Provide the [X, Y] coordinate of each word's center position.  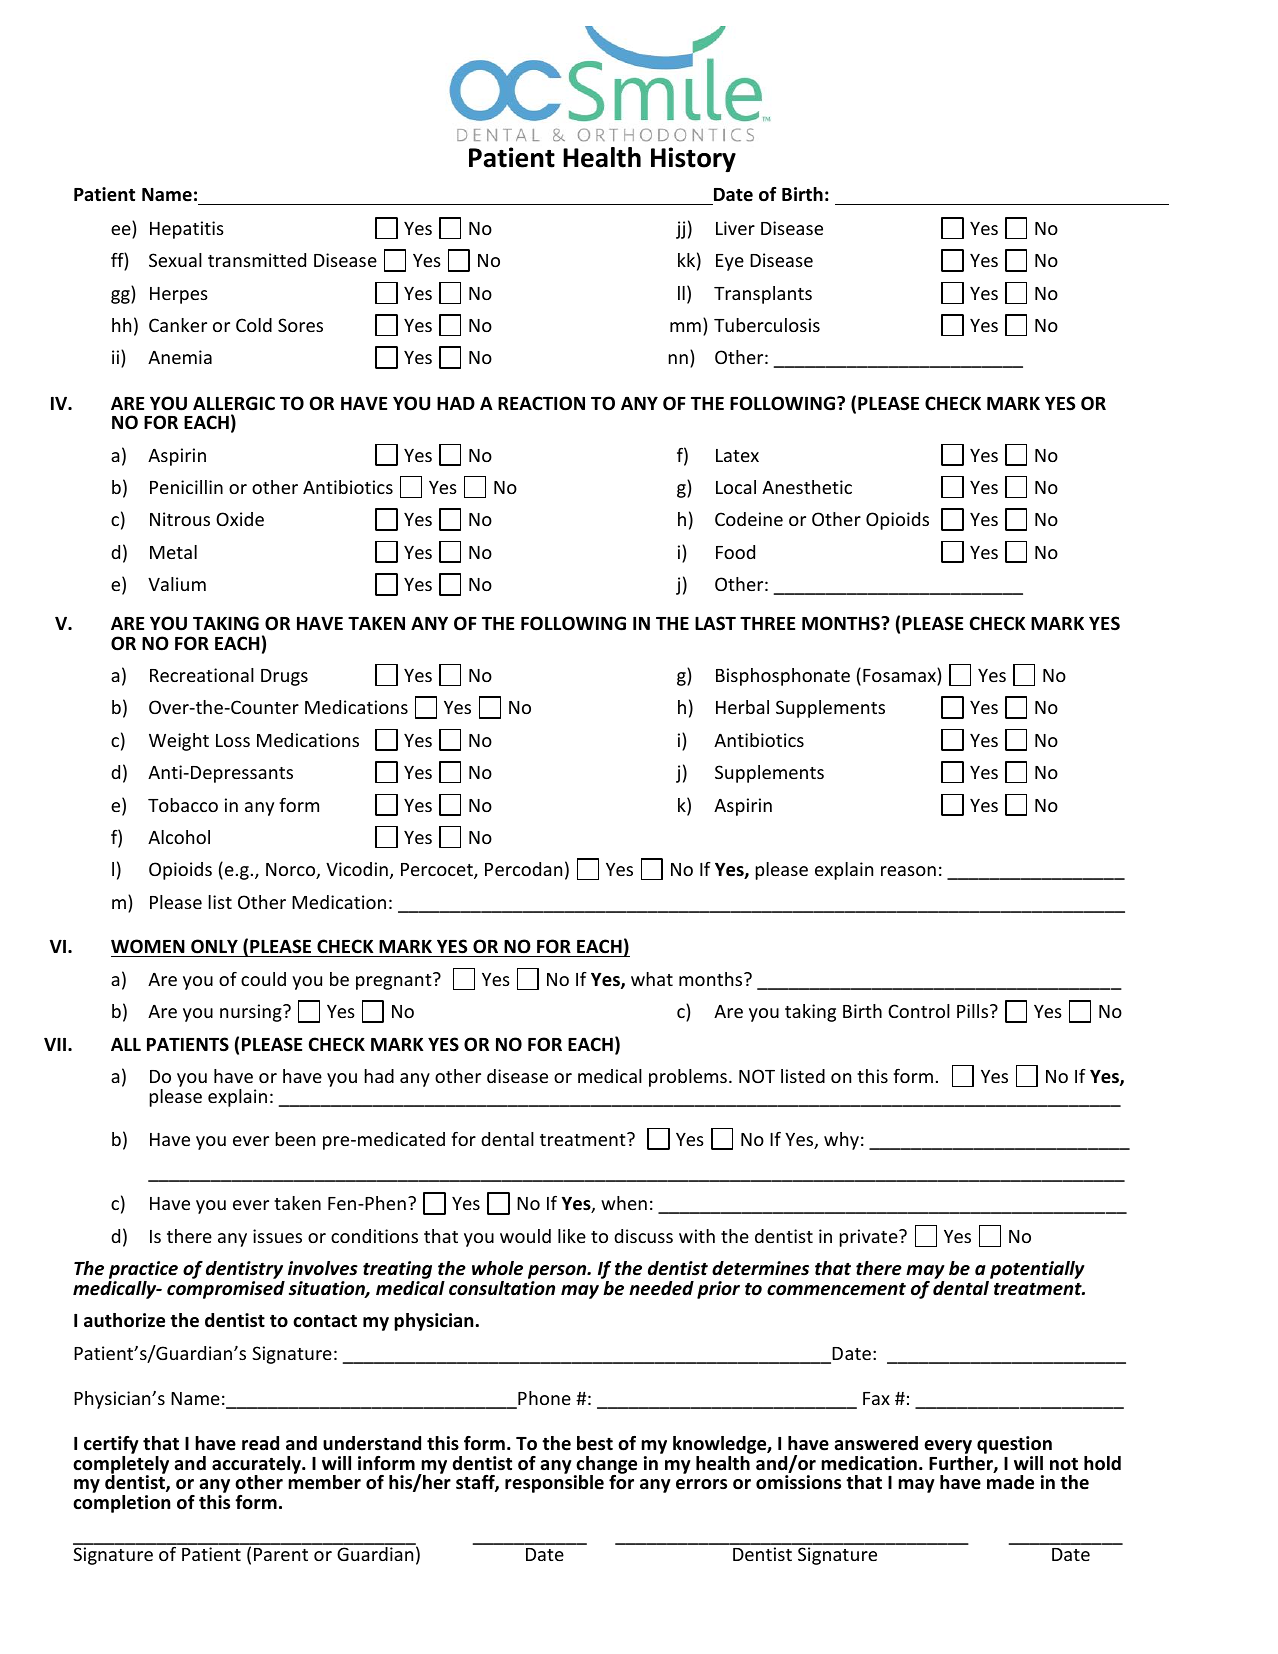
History [693, 160]
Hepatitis [187, 230]
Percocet [438, 871]
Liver [735, 228]
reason [908, 871]
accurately [257, 1466]
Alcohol [179, 837]
